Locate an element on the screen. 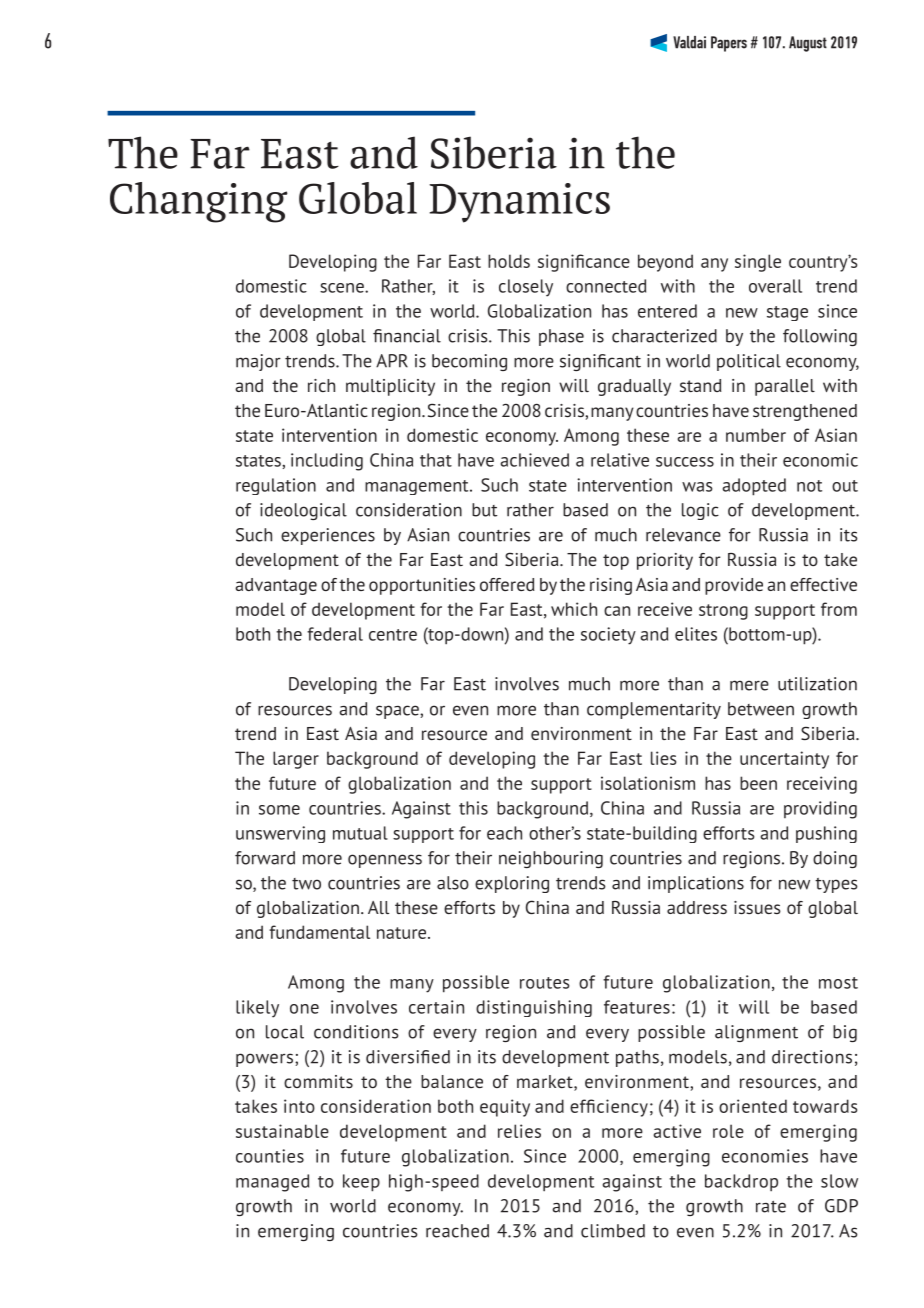  offered is located at coordinates (507, 584).
